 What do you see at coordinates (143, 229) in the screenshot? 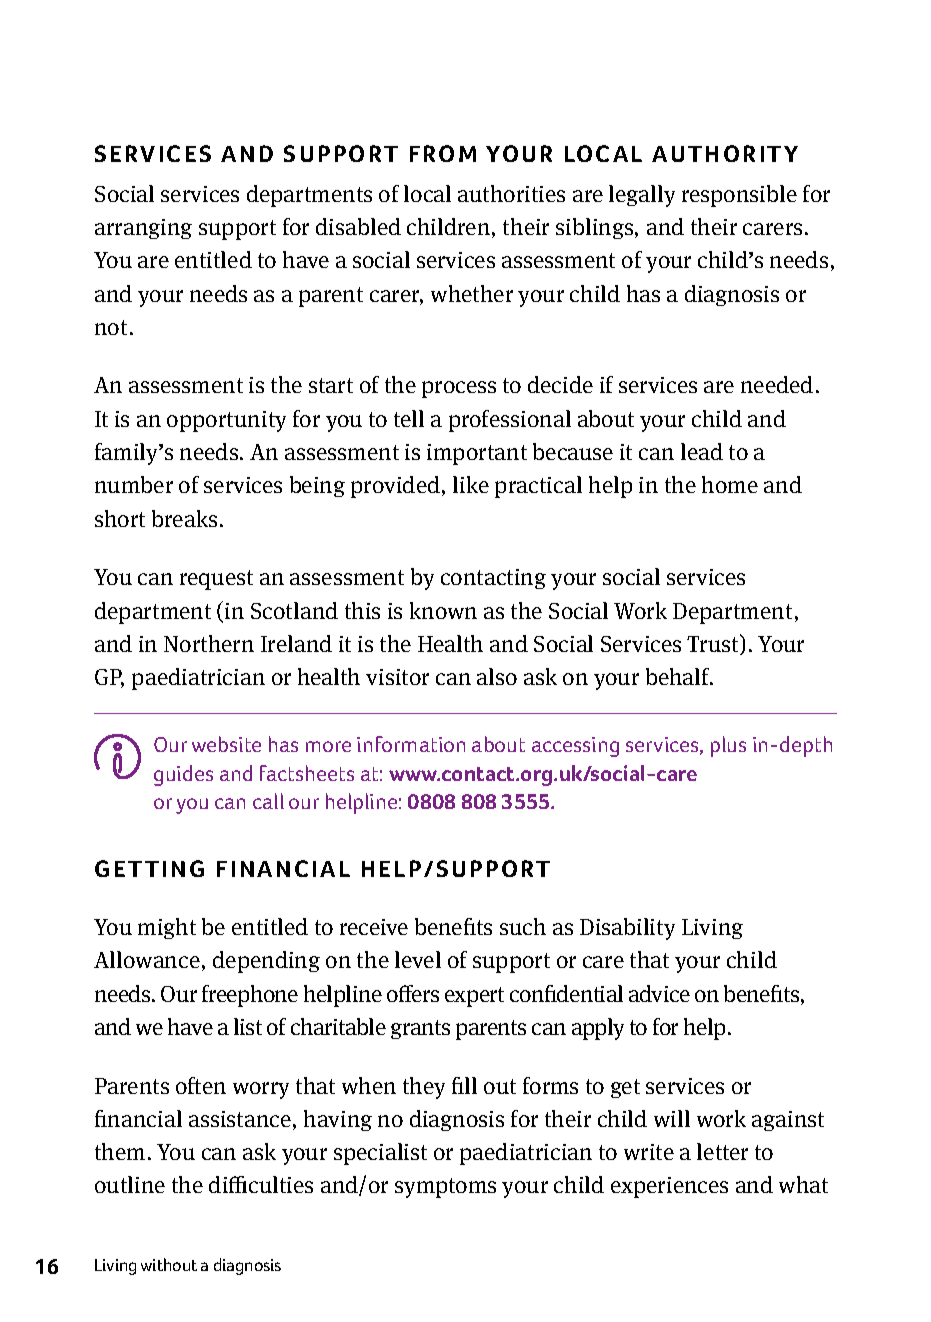
I see `arranging` at bounding box center [143, 229].
